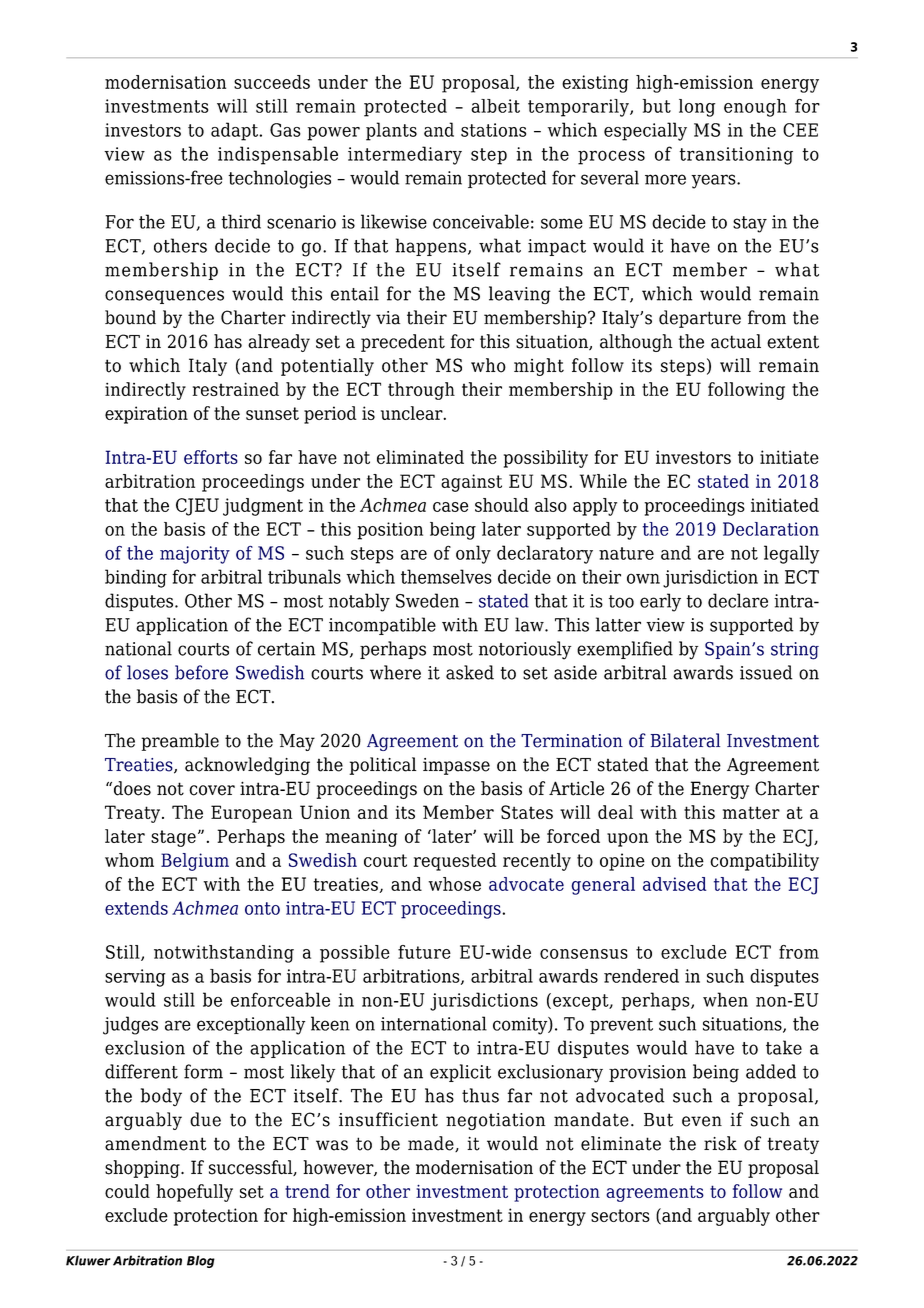  What do you see at coordinates (674, 884) in the screenshot?
I see `advised` at bounding box center [674, 884].
